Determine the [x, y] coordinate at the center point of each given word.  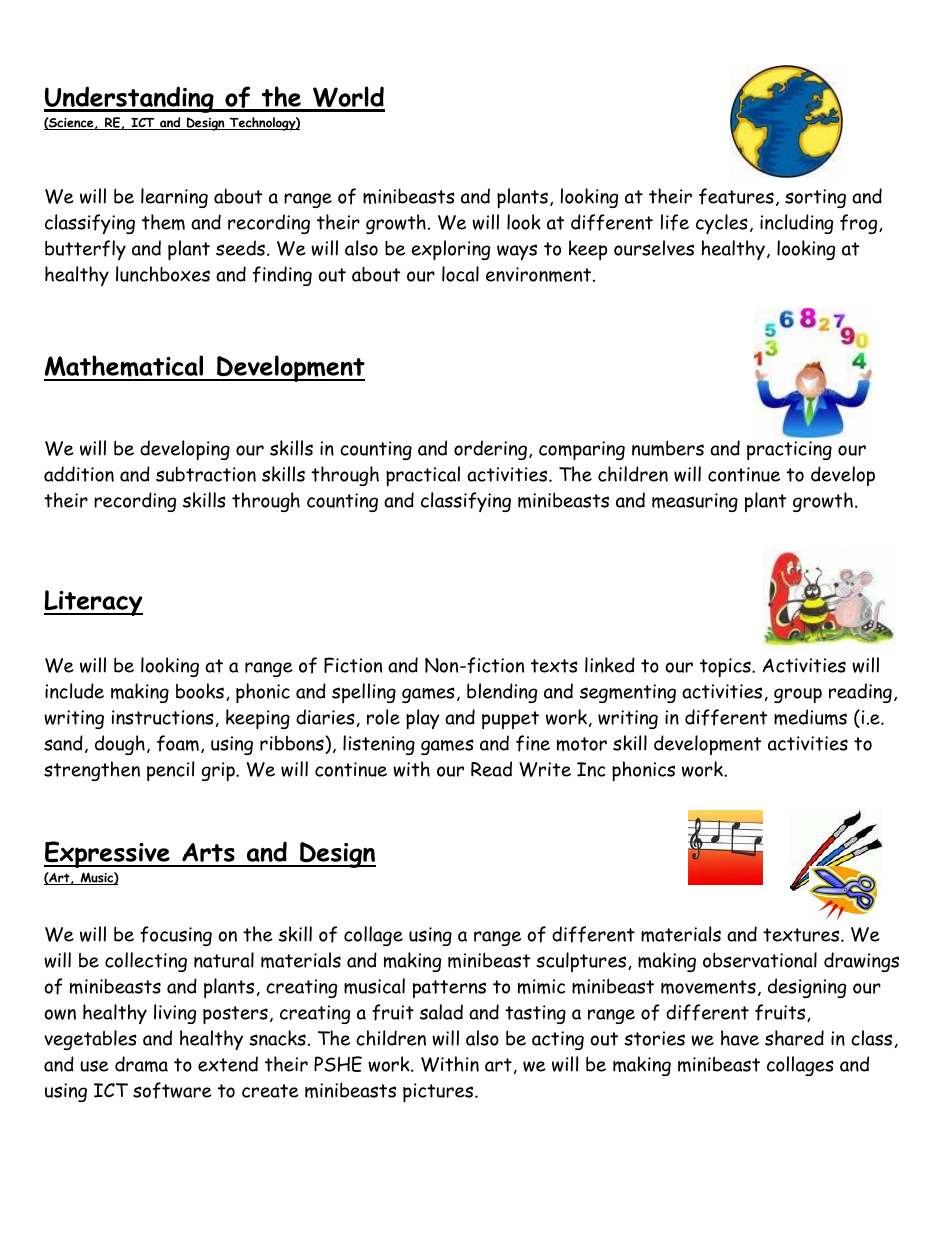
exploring [451, 250]
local [460, 274]
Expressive [108, 854]
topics [726, 667]
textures [802, 935]
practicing [789, 450]
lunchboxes [163, 274]
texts [554, 666]
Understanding [130, 99]
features [736, 196]
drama [141, 1064]
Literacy [93, 603]
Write [545, 769]
